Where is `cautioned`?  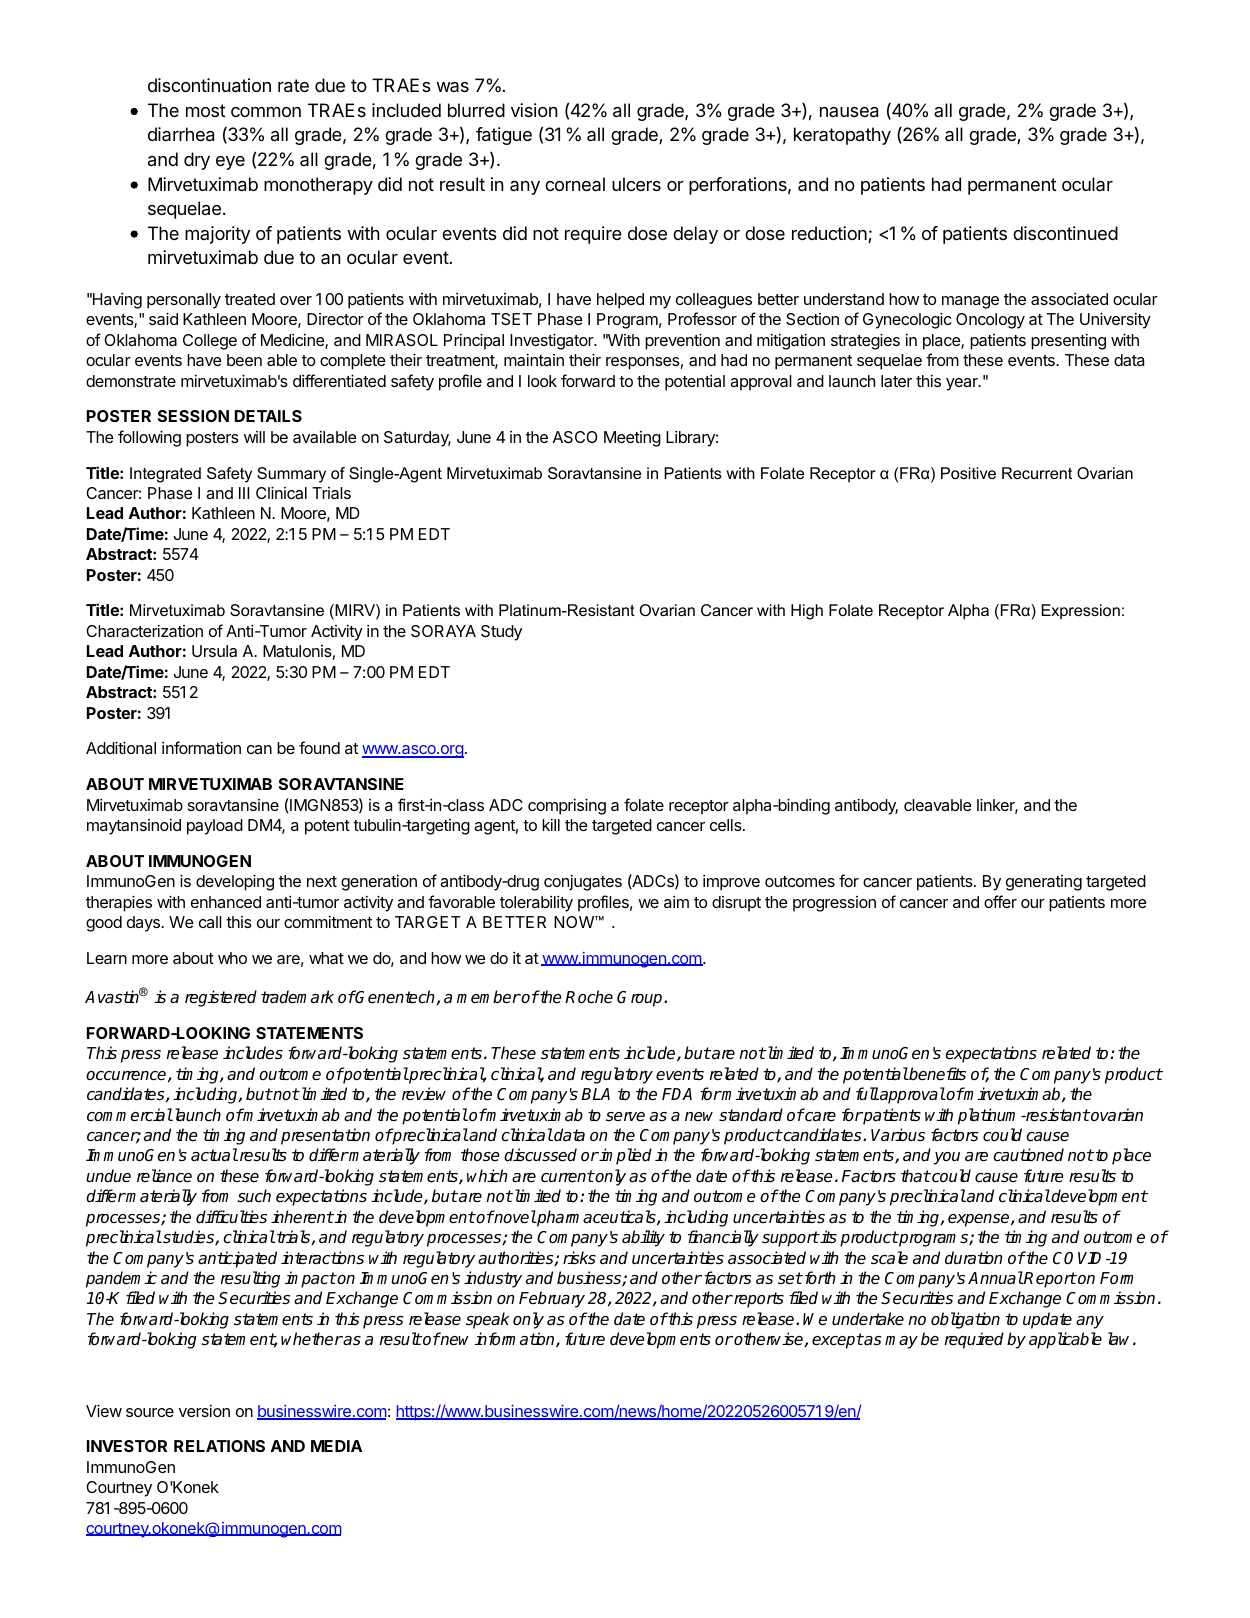
cautioned is located at coordinates (1028, 1155).
